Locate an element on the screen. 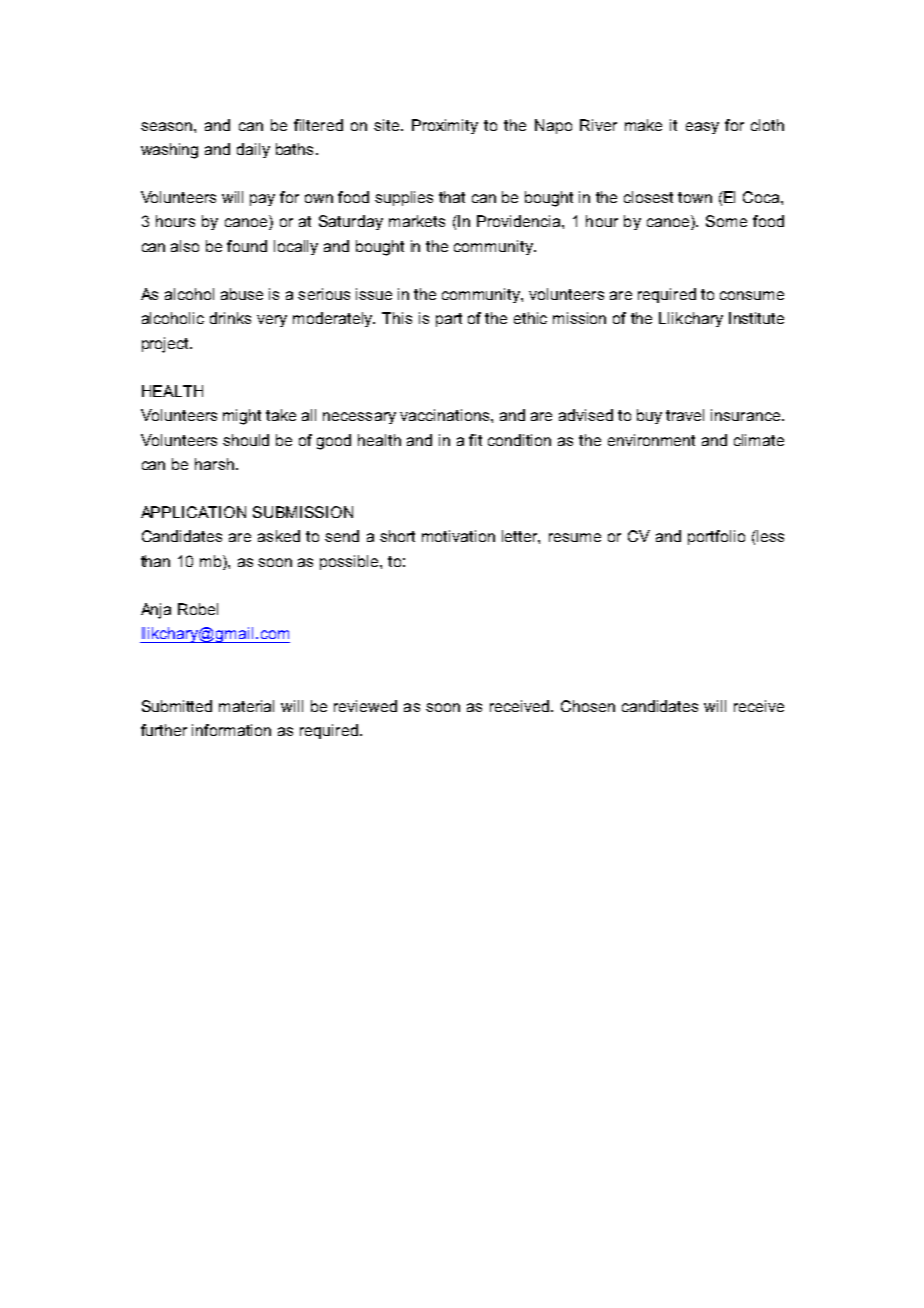  reviewed is located at coordinates (365, 706).
